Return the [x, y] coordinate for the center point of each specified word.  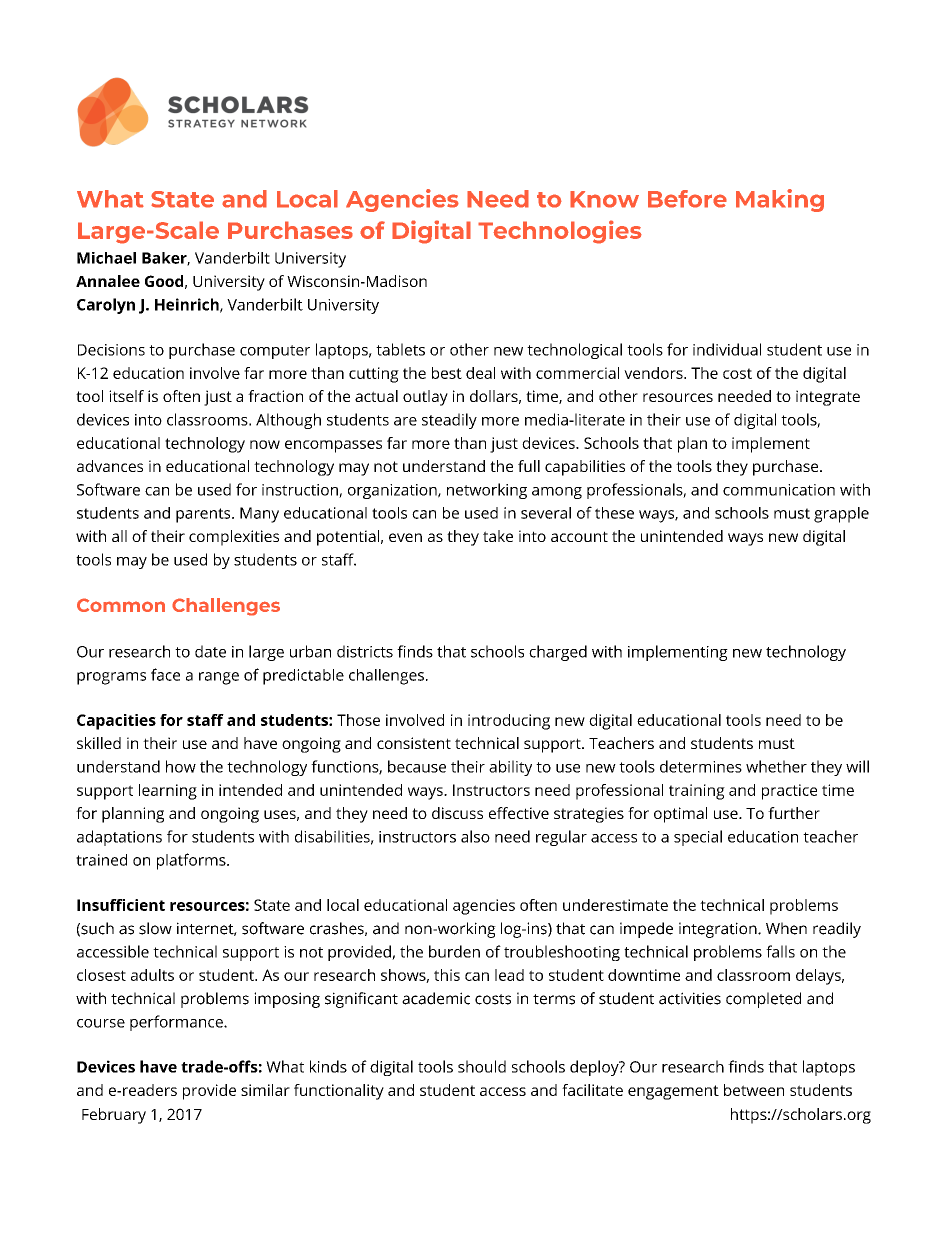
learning [168, 792]
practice [789, 792]
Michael [106, 258]
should [482, 1066]
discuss [457, 813]
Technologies [560, 232]
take [498, 536]
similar [265, 1090]
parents [204, 515]
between [754, 1090]
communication [779, 490]
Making [780, 200]
